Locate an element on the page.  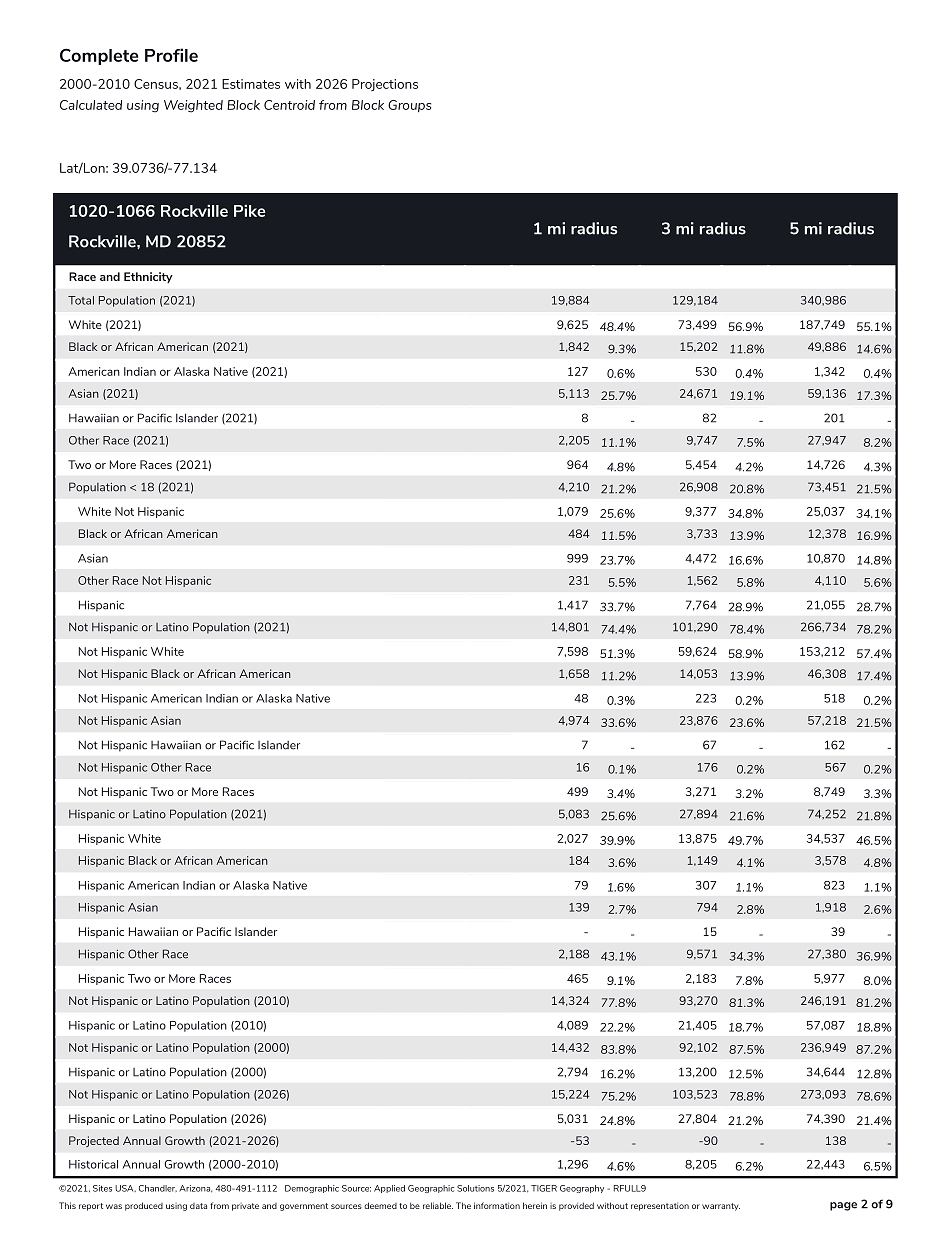
Solutions is located at coordinates (475, 1188).
